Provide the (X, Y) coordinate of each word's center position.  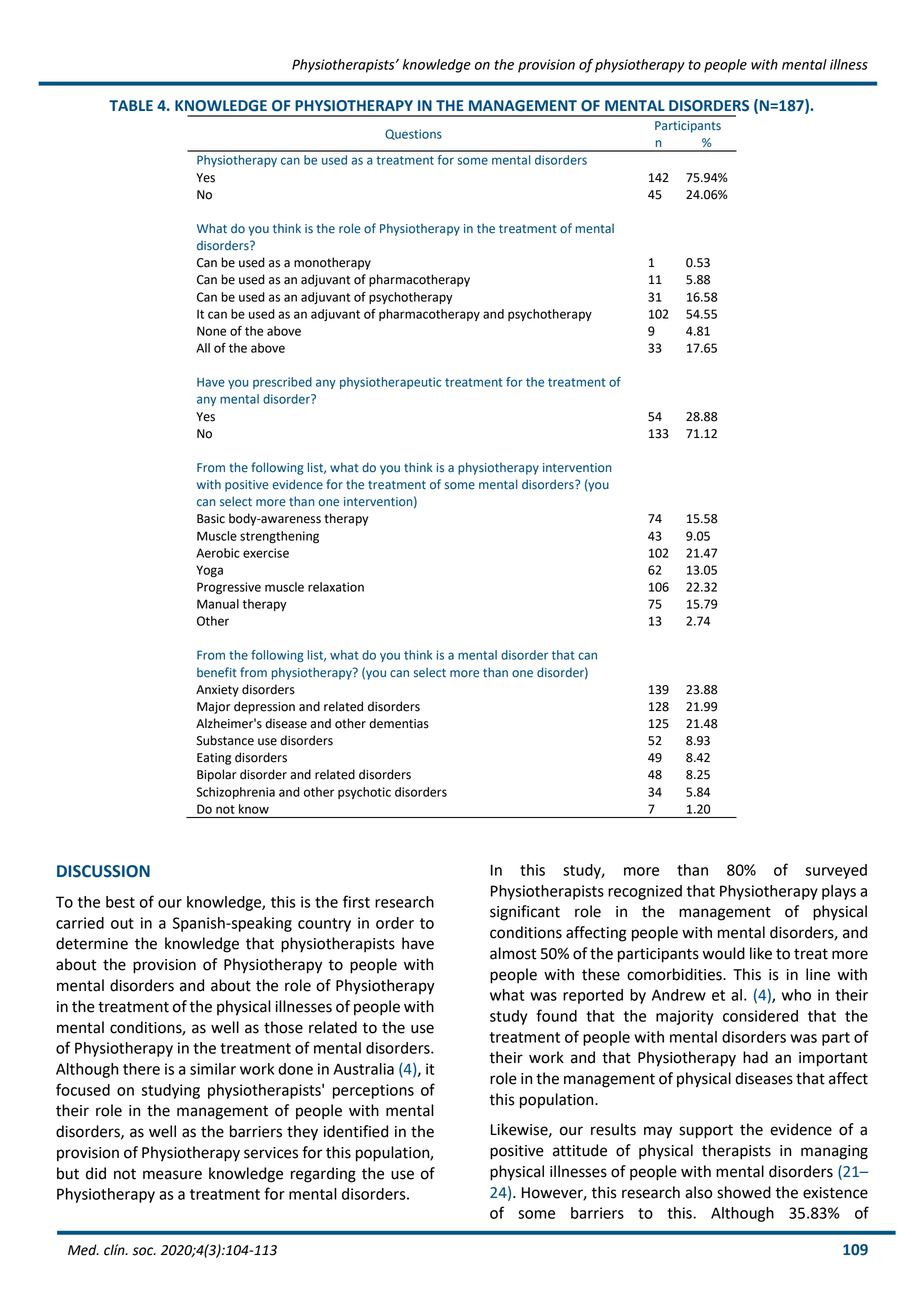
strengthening (279, 537)
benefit (217, 672)
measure (172, 1175)
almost (513, 953)
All (203, 348)
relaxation (336, 587)
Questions (413, 134)
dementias (399, 723)
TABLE (131, 105)
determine (92, 943)
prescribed (282, 383)
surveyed (836, 871)
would (724, 953)
